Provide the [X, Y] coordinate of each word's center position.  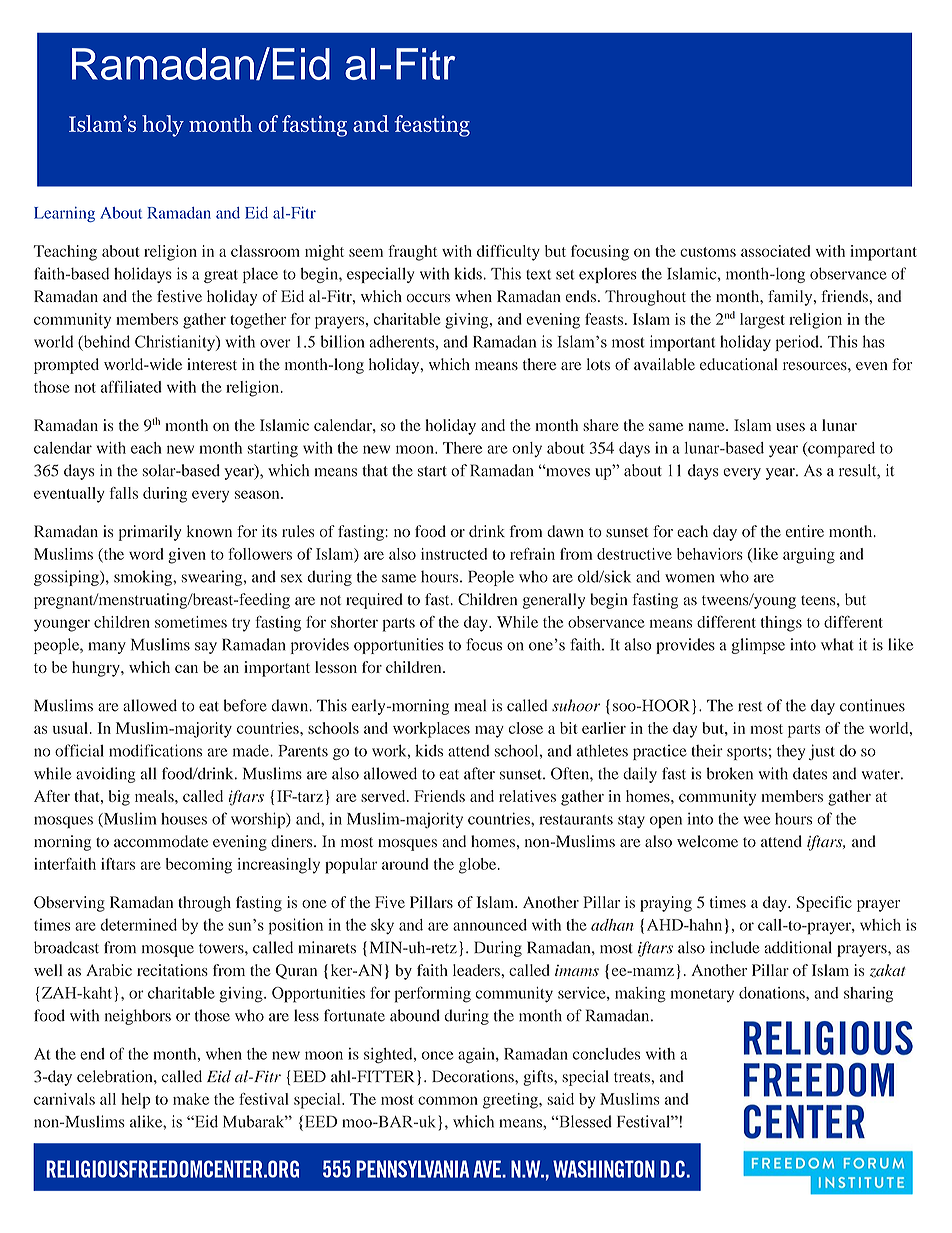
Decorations [474, 1076]
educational [739, 364]
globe [479, 866]
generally [554, 601]
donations [773, 993]
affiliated [131, 386]
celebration [116, 1076]
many [107, 648]
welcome [707, 841]
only [527, 449]
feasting [432, 126]
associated [776, 251]
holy [163, 126]
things [781, 624]
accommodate [161, 841]
